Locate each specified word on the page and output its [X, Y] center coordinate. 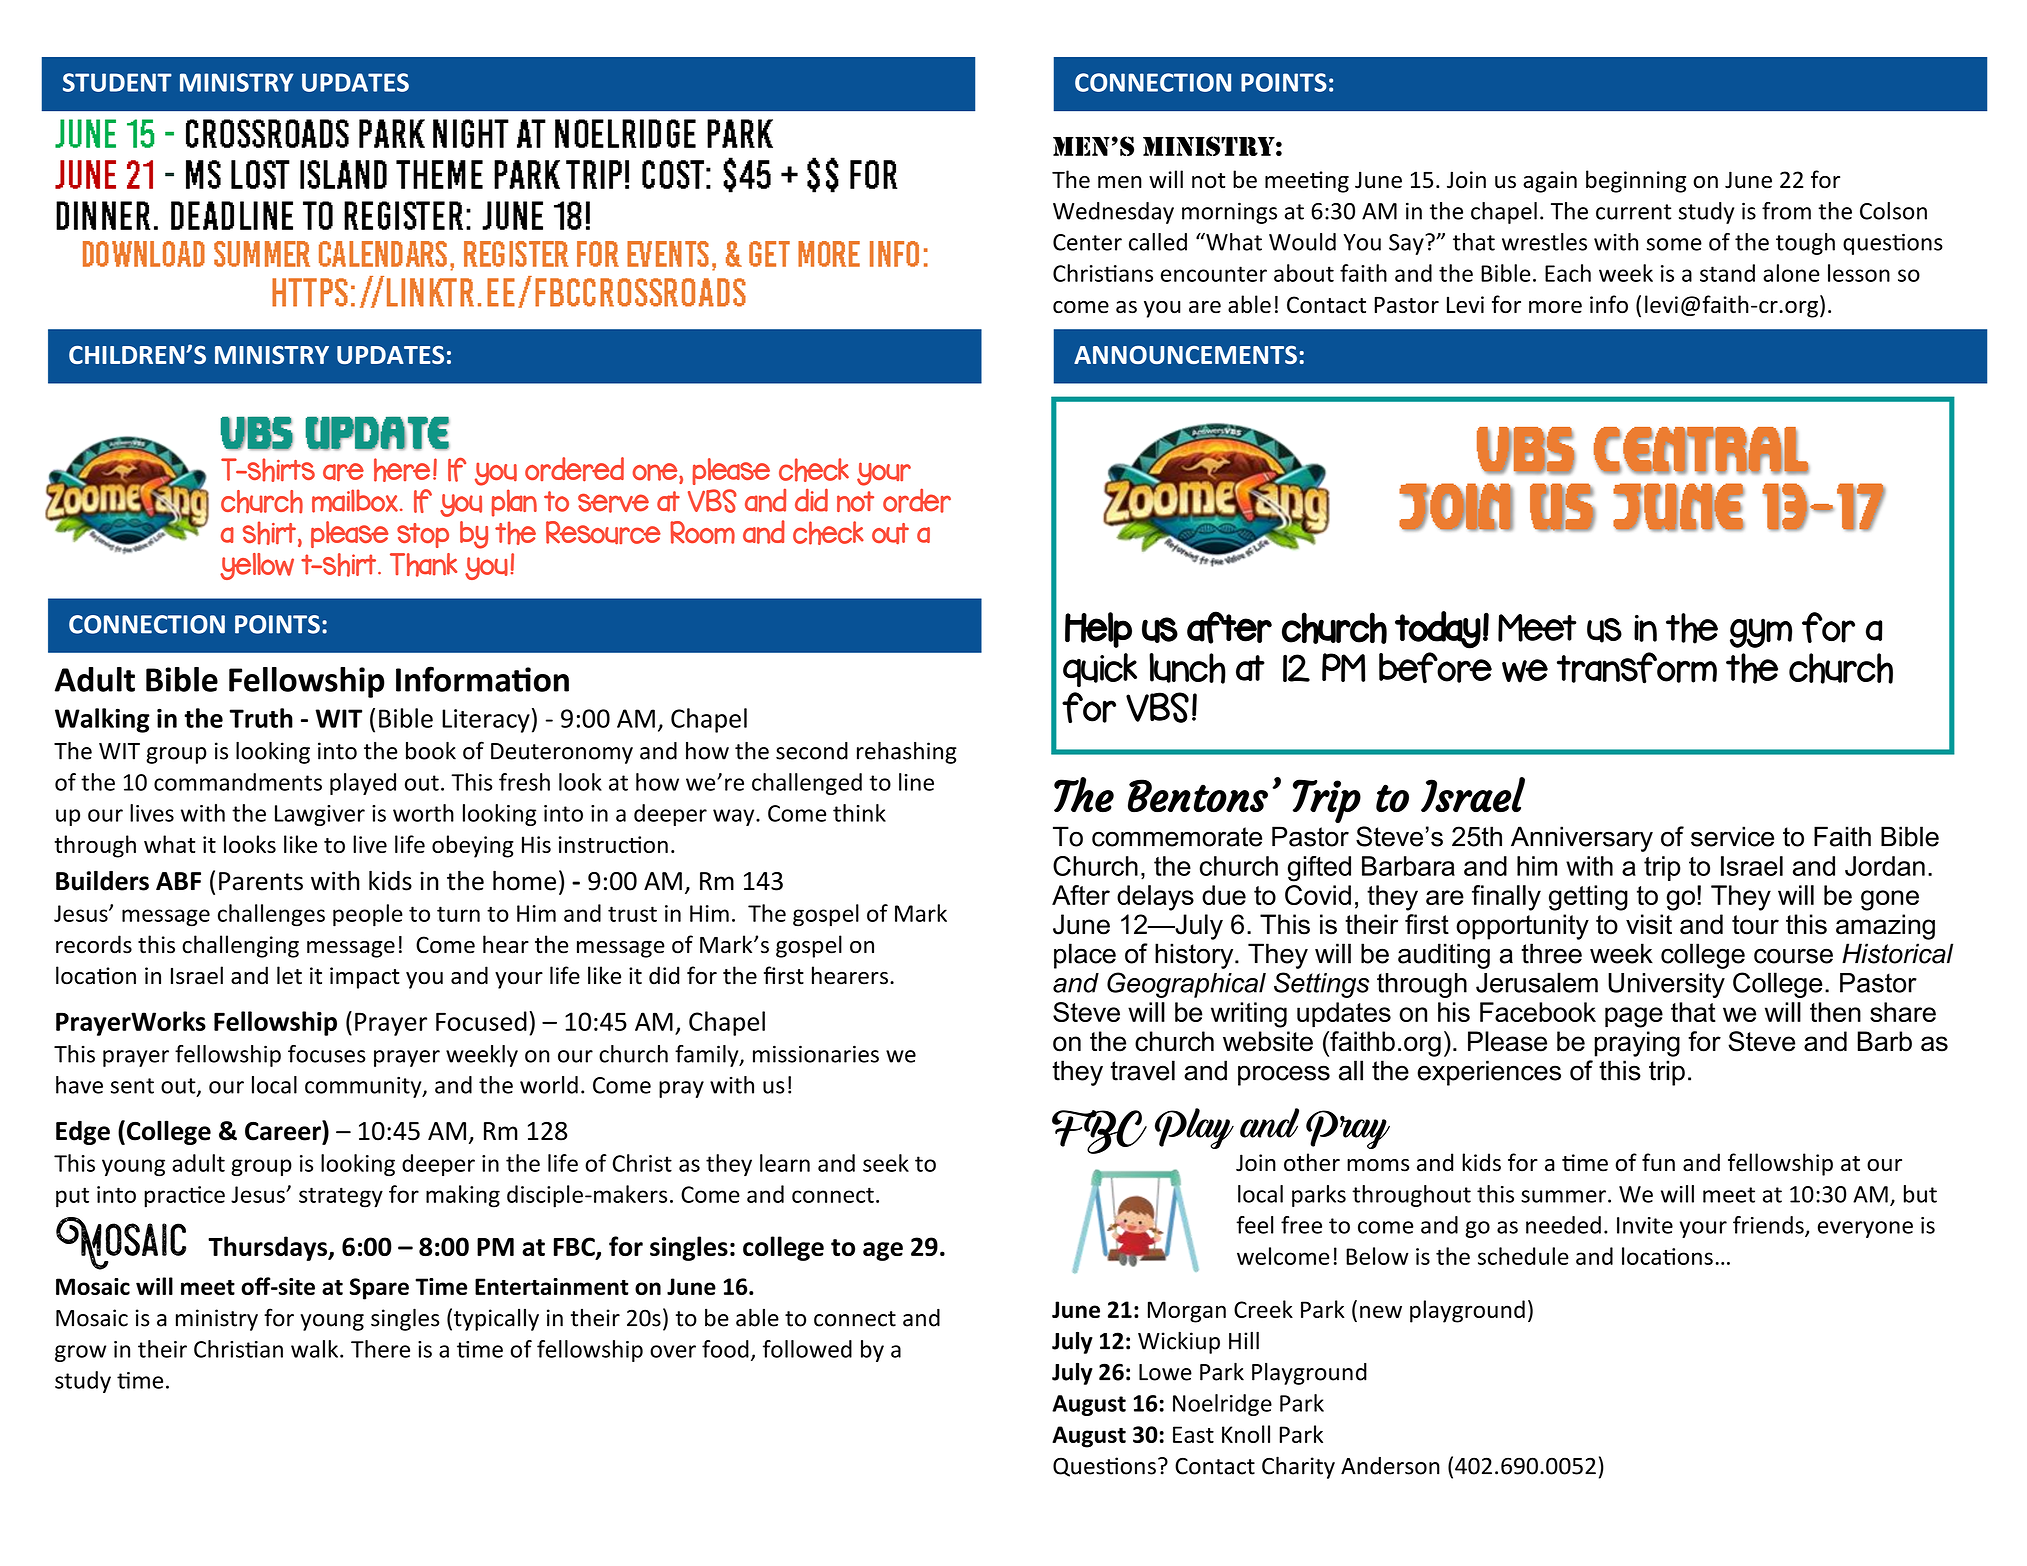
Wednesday [1113, 213]
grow [80, 1353]
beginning [1636, 181]
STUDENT [117, 82]
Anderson [1390, 1466]
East [1193, 1434]
